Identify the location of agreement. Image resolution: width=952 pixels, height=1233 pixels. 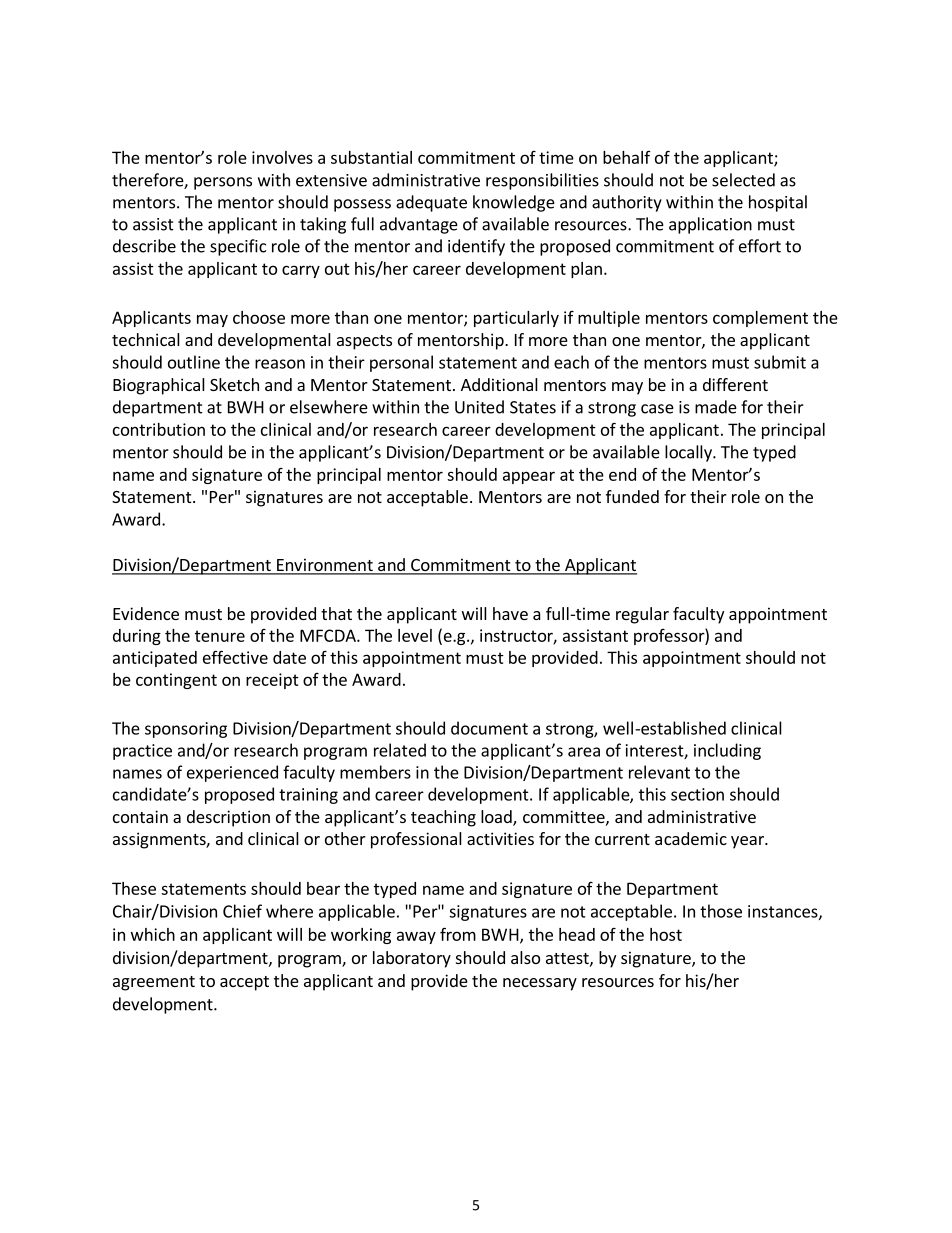
(154, 983).
